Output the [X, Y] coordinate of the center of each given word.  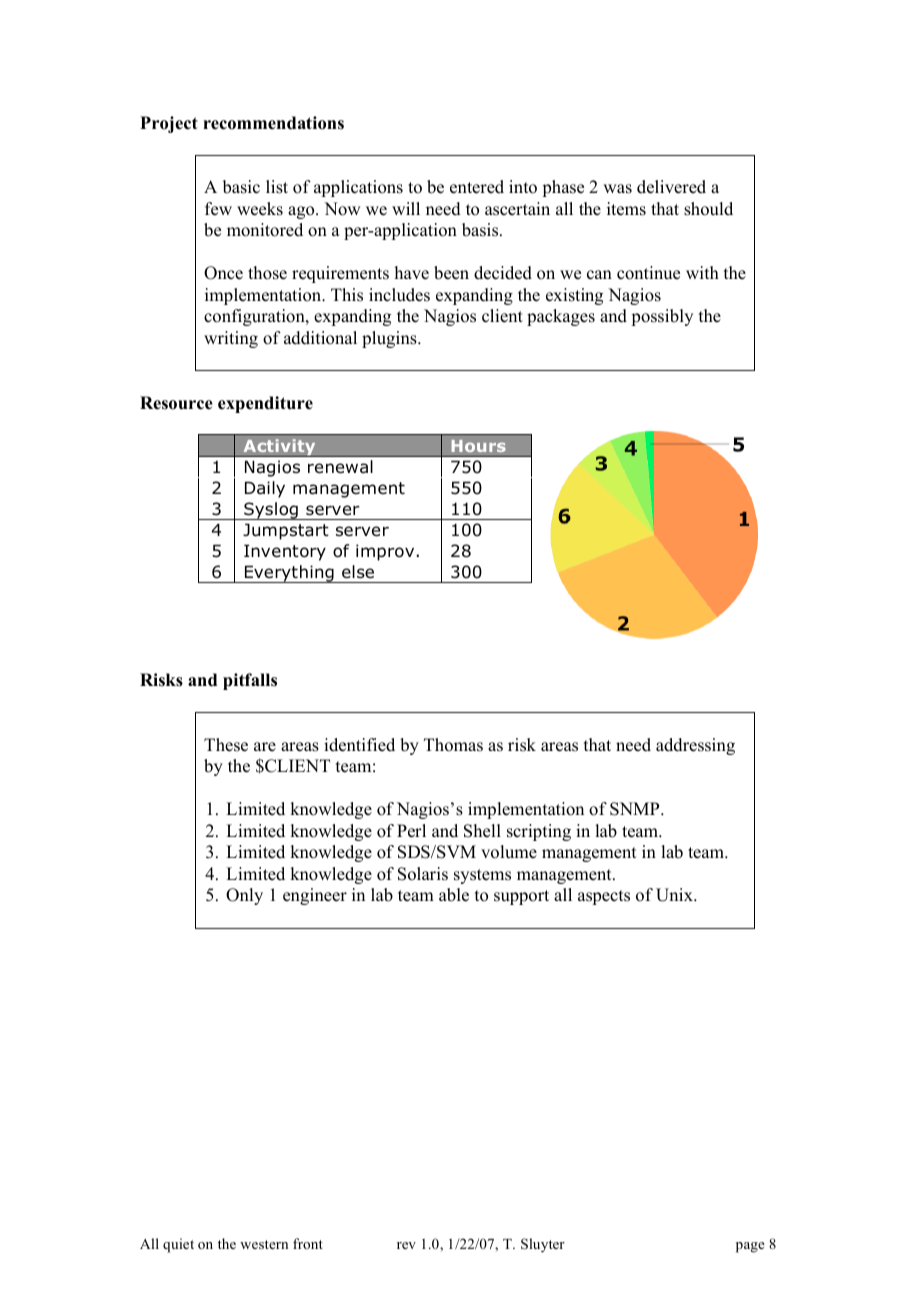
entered [477, 187]
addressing [695, 746]
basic [241, 187]
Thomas [453, 745]
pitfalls [250, 681]
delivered [671, 187]
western [264, 1244]
